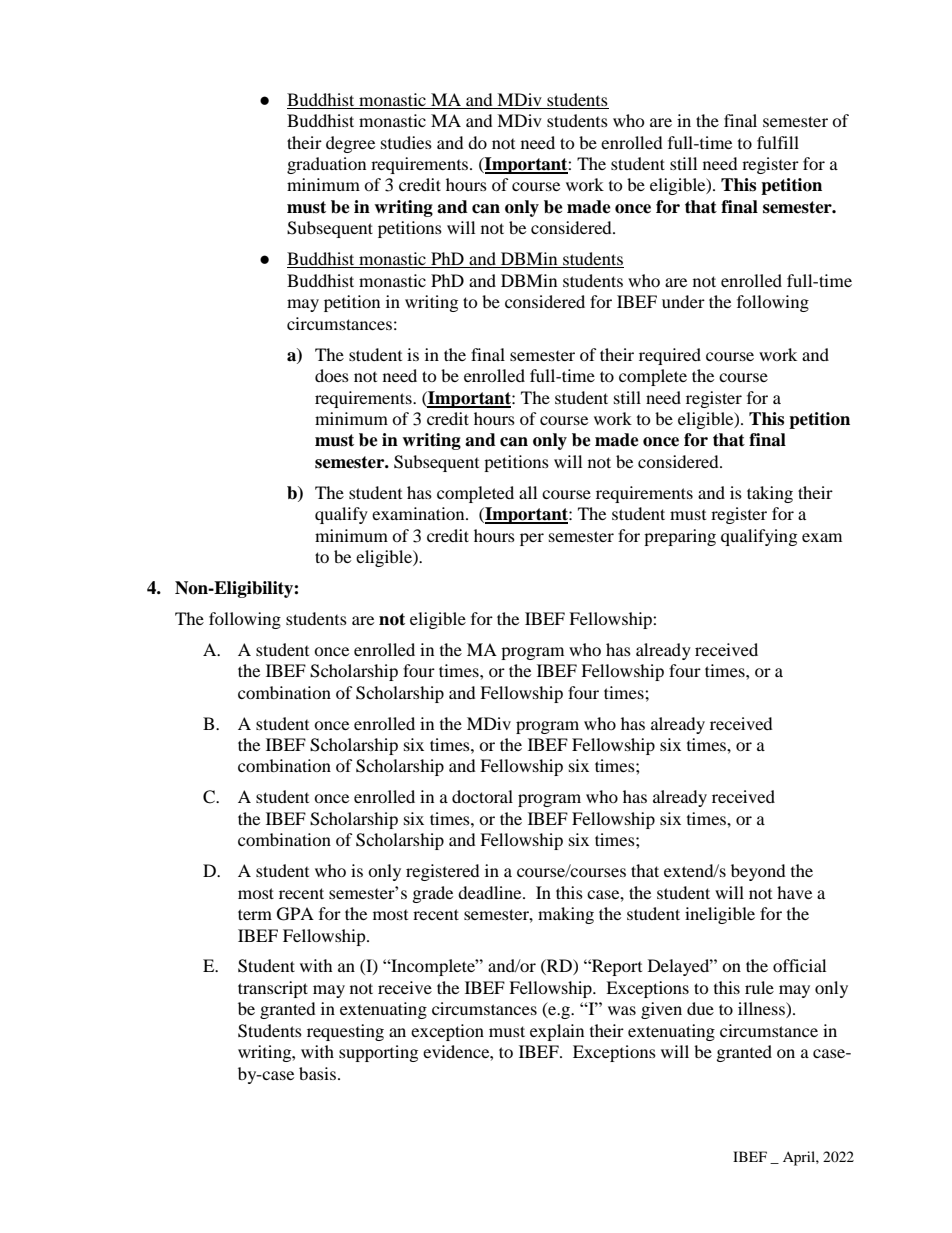 This screenshot has height=1233, width=952. Describe the element at coordinates (528, 492) in the screenshot. I see `all` at that location.
